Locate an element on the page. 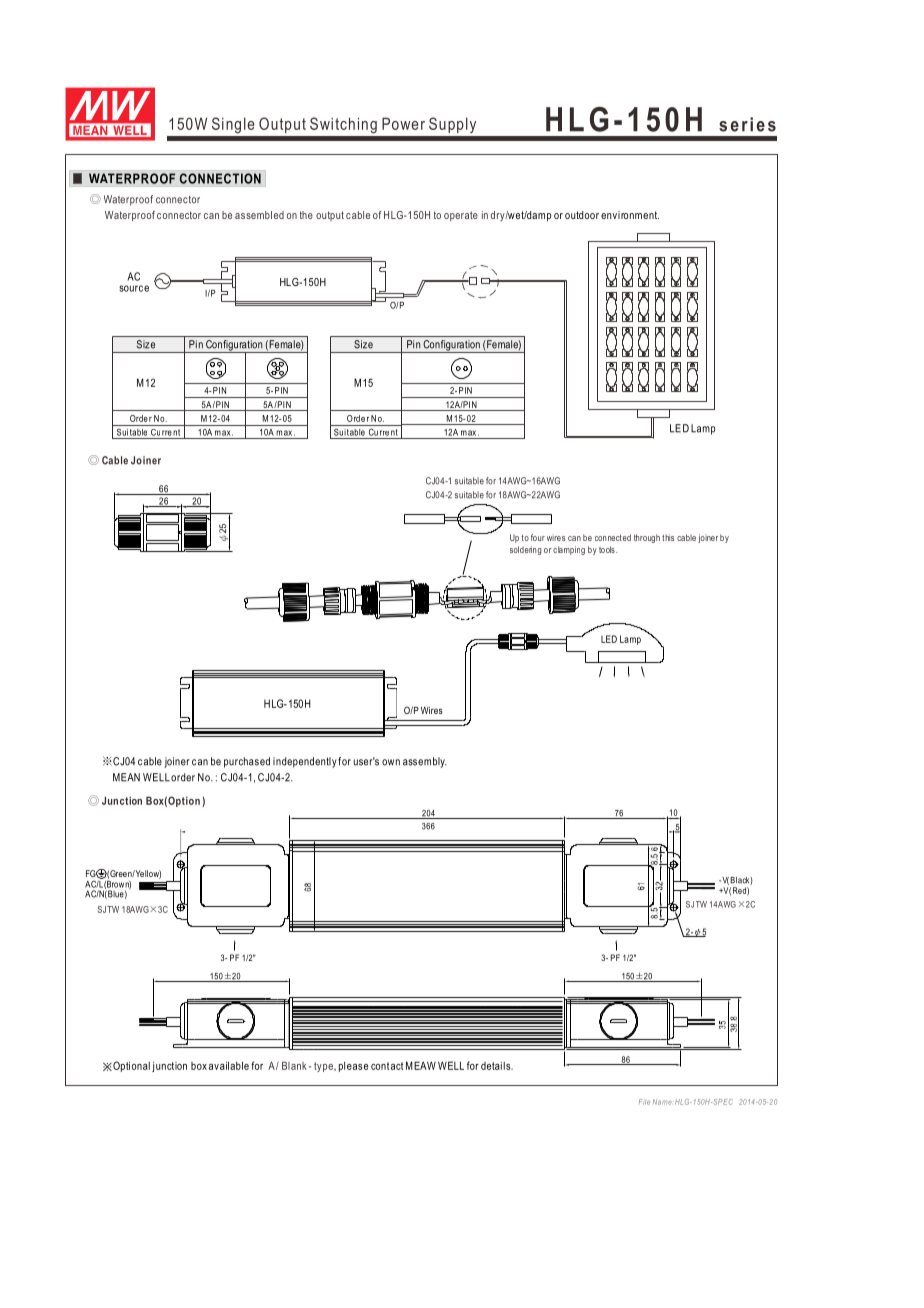 The height and width of the page is (1308, 924). outdoor is located at coordinates (582, 215).
